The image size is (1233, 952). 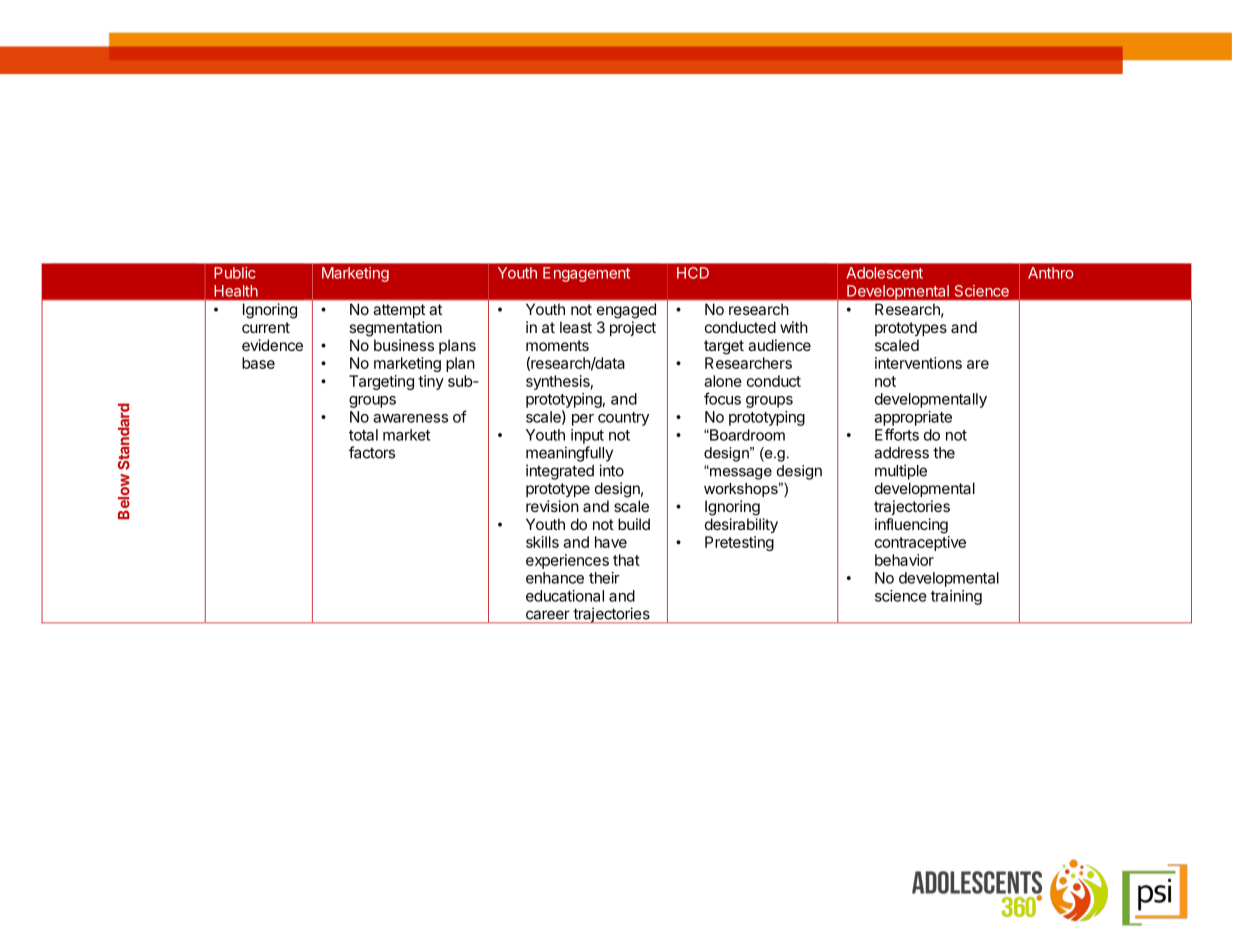 What do you see at coordinates (547, 615) in the page?
I see `career` at bounding box center [547, 615].
